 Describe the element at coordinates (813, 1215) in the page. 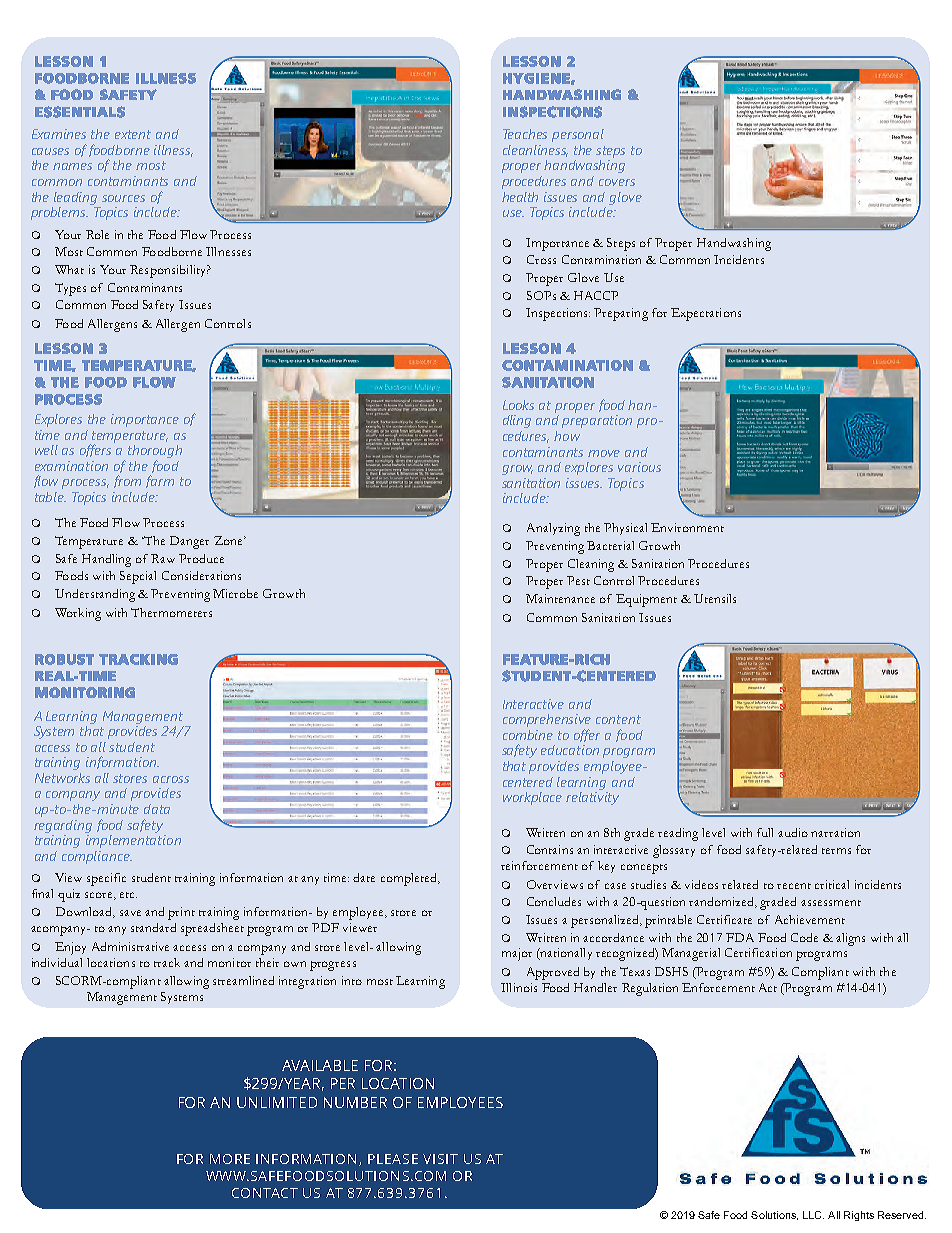

I see `LLC` at that location.
